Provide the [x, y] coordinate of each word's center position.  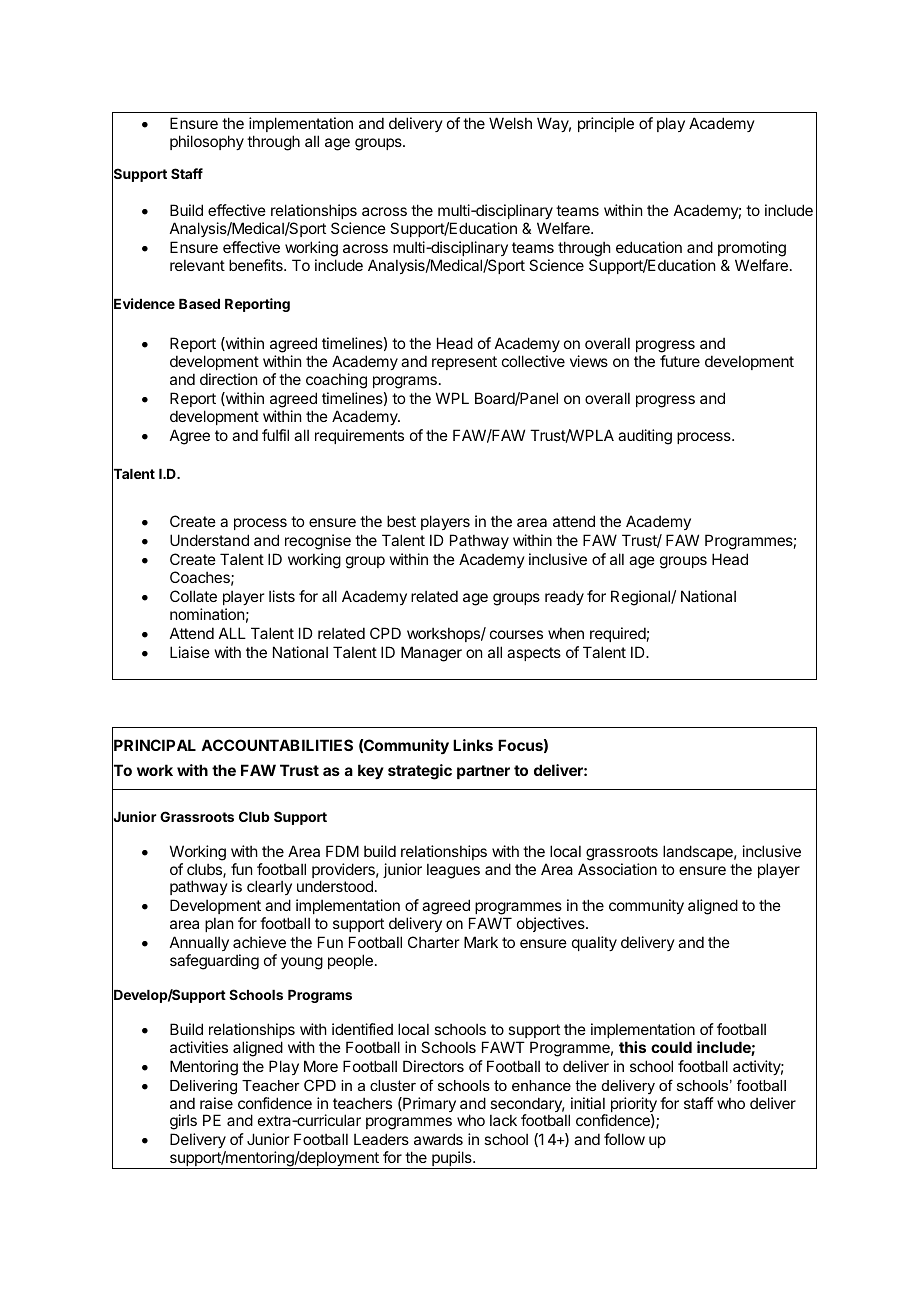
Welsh [510, 123]
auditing [645, 437]
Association [617, 869]
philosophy [207, 142]
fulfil [275, 435]
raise [216, 1103]
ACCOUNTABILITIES [277, 745]
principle [606, 124]
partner [483, 772]
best [401, 521]
